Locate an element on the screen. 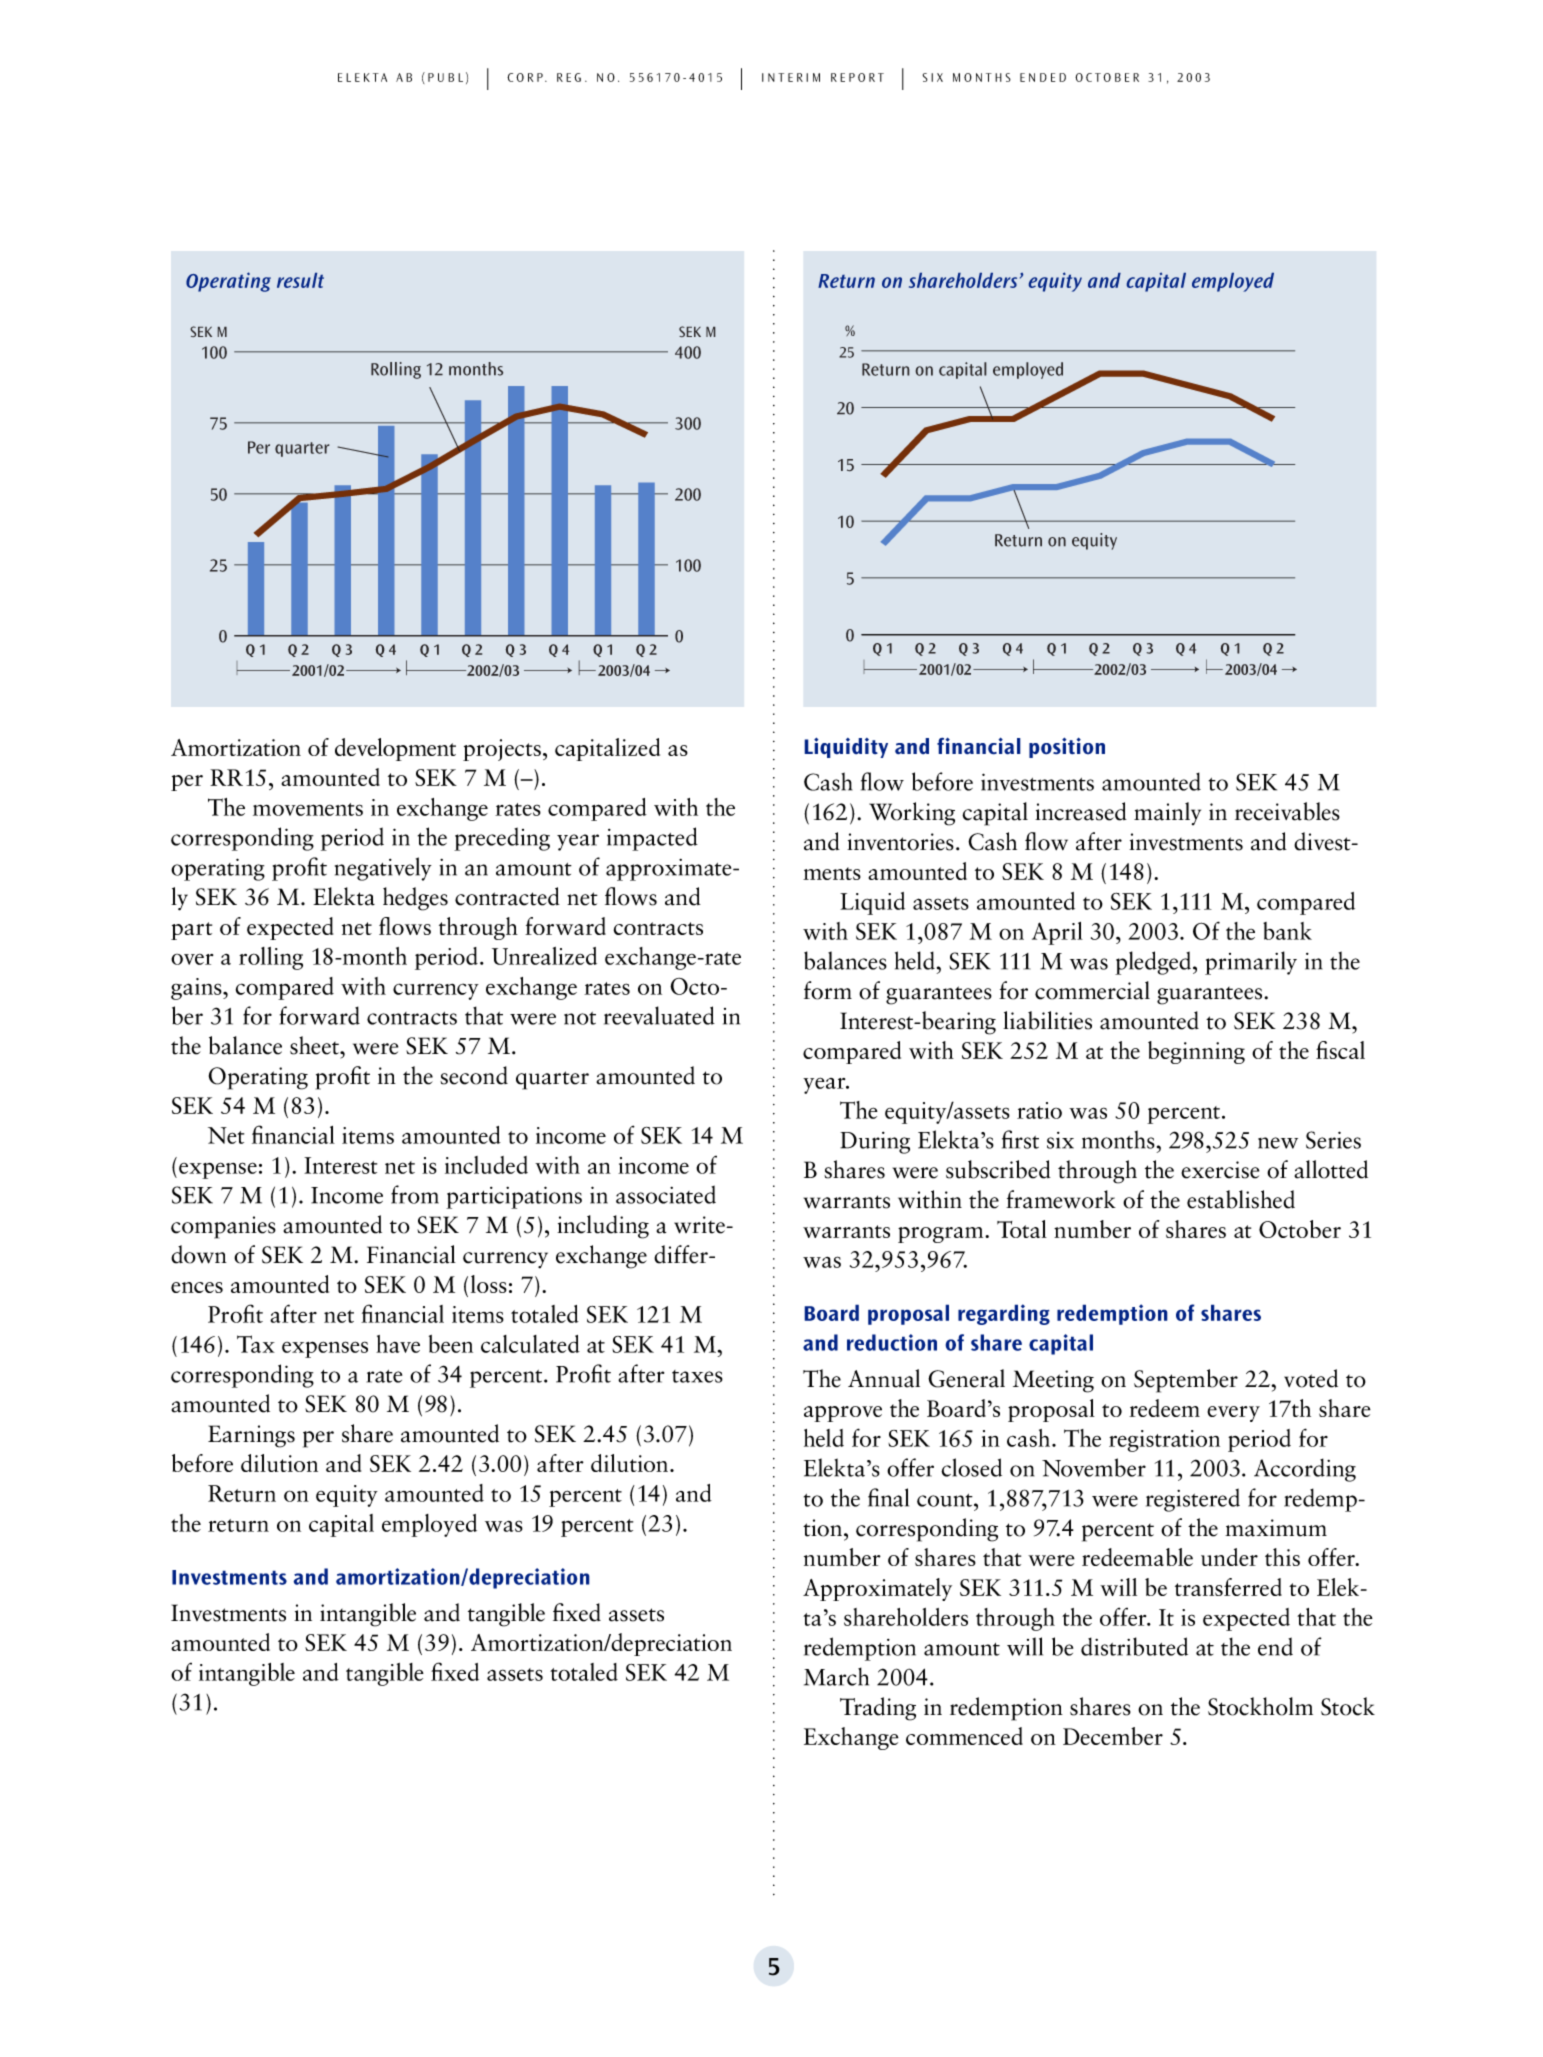 The height and width of the screenshot is (2057, 1543). taxes is located at coordinates (697, 1376).
